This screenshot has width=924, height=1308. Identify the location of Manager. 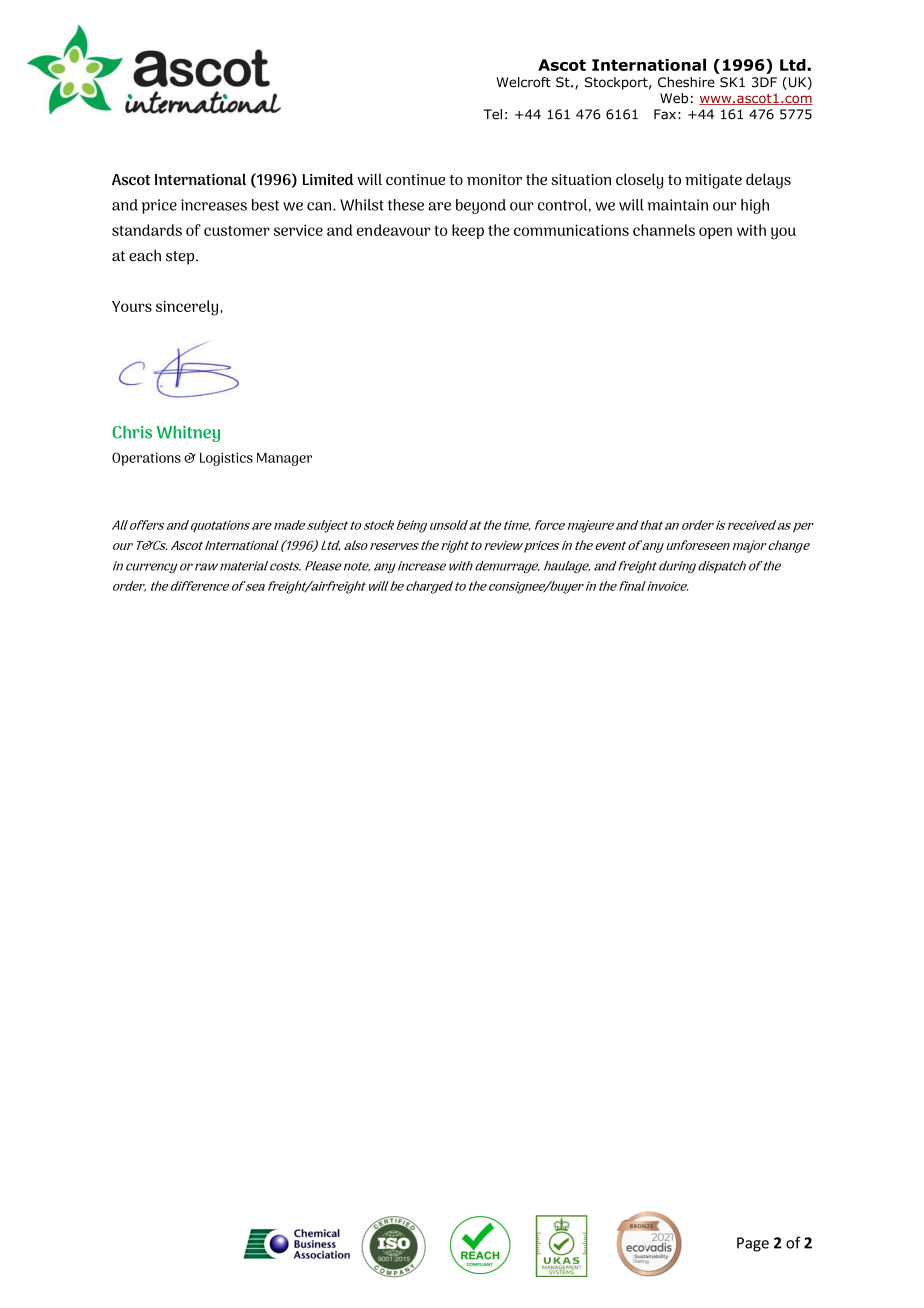
(284, 459).
